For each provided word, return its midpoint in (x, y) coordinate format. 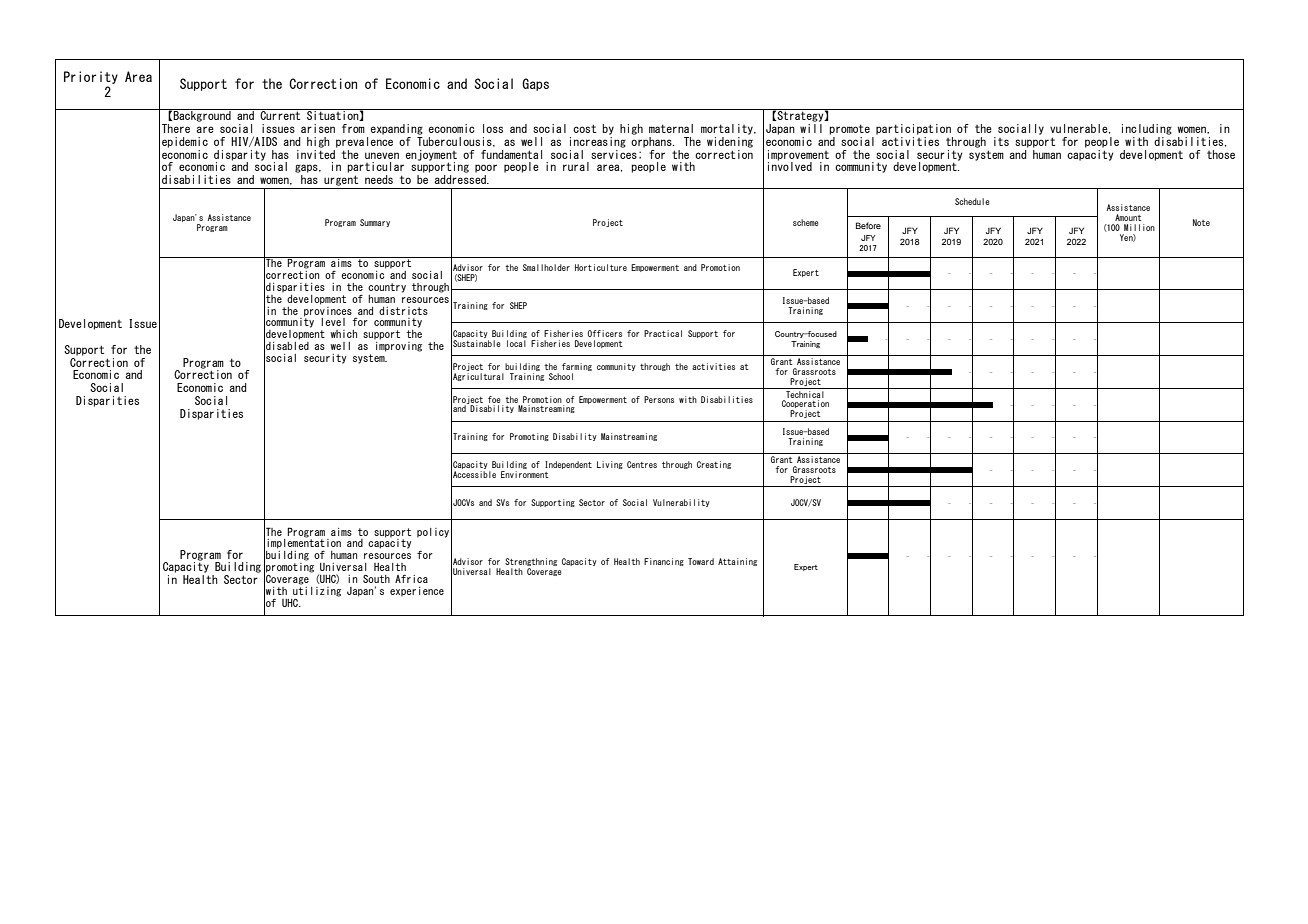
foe (494, 399)
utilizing (317, 590)
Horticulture (601, 267)
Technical (805, 393)
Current (280, 114)
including (1147, 129)
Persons (659, 399)
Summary (375, 223)
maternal (671, 128)
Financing (664, 562)
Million (1139, 227)
